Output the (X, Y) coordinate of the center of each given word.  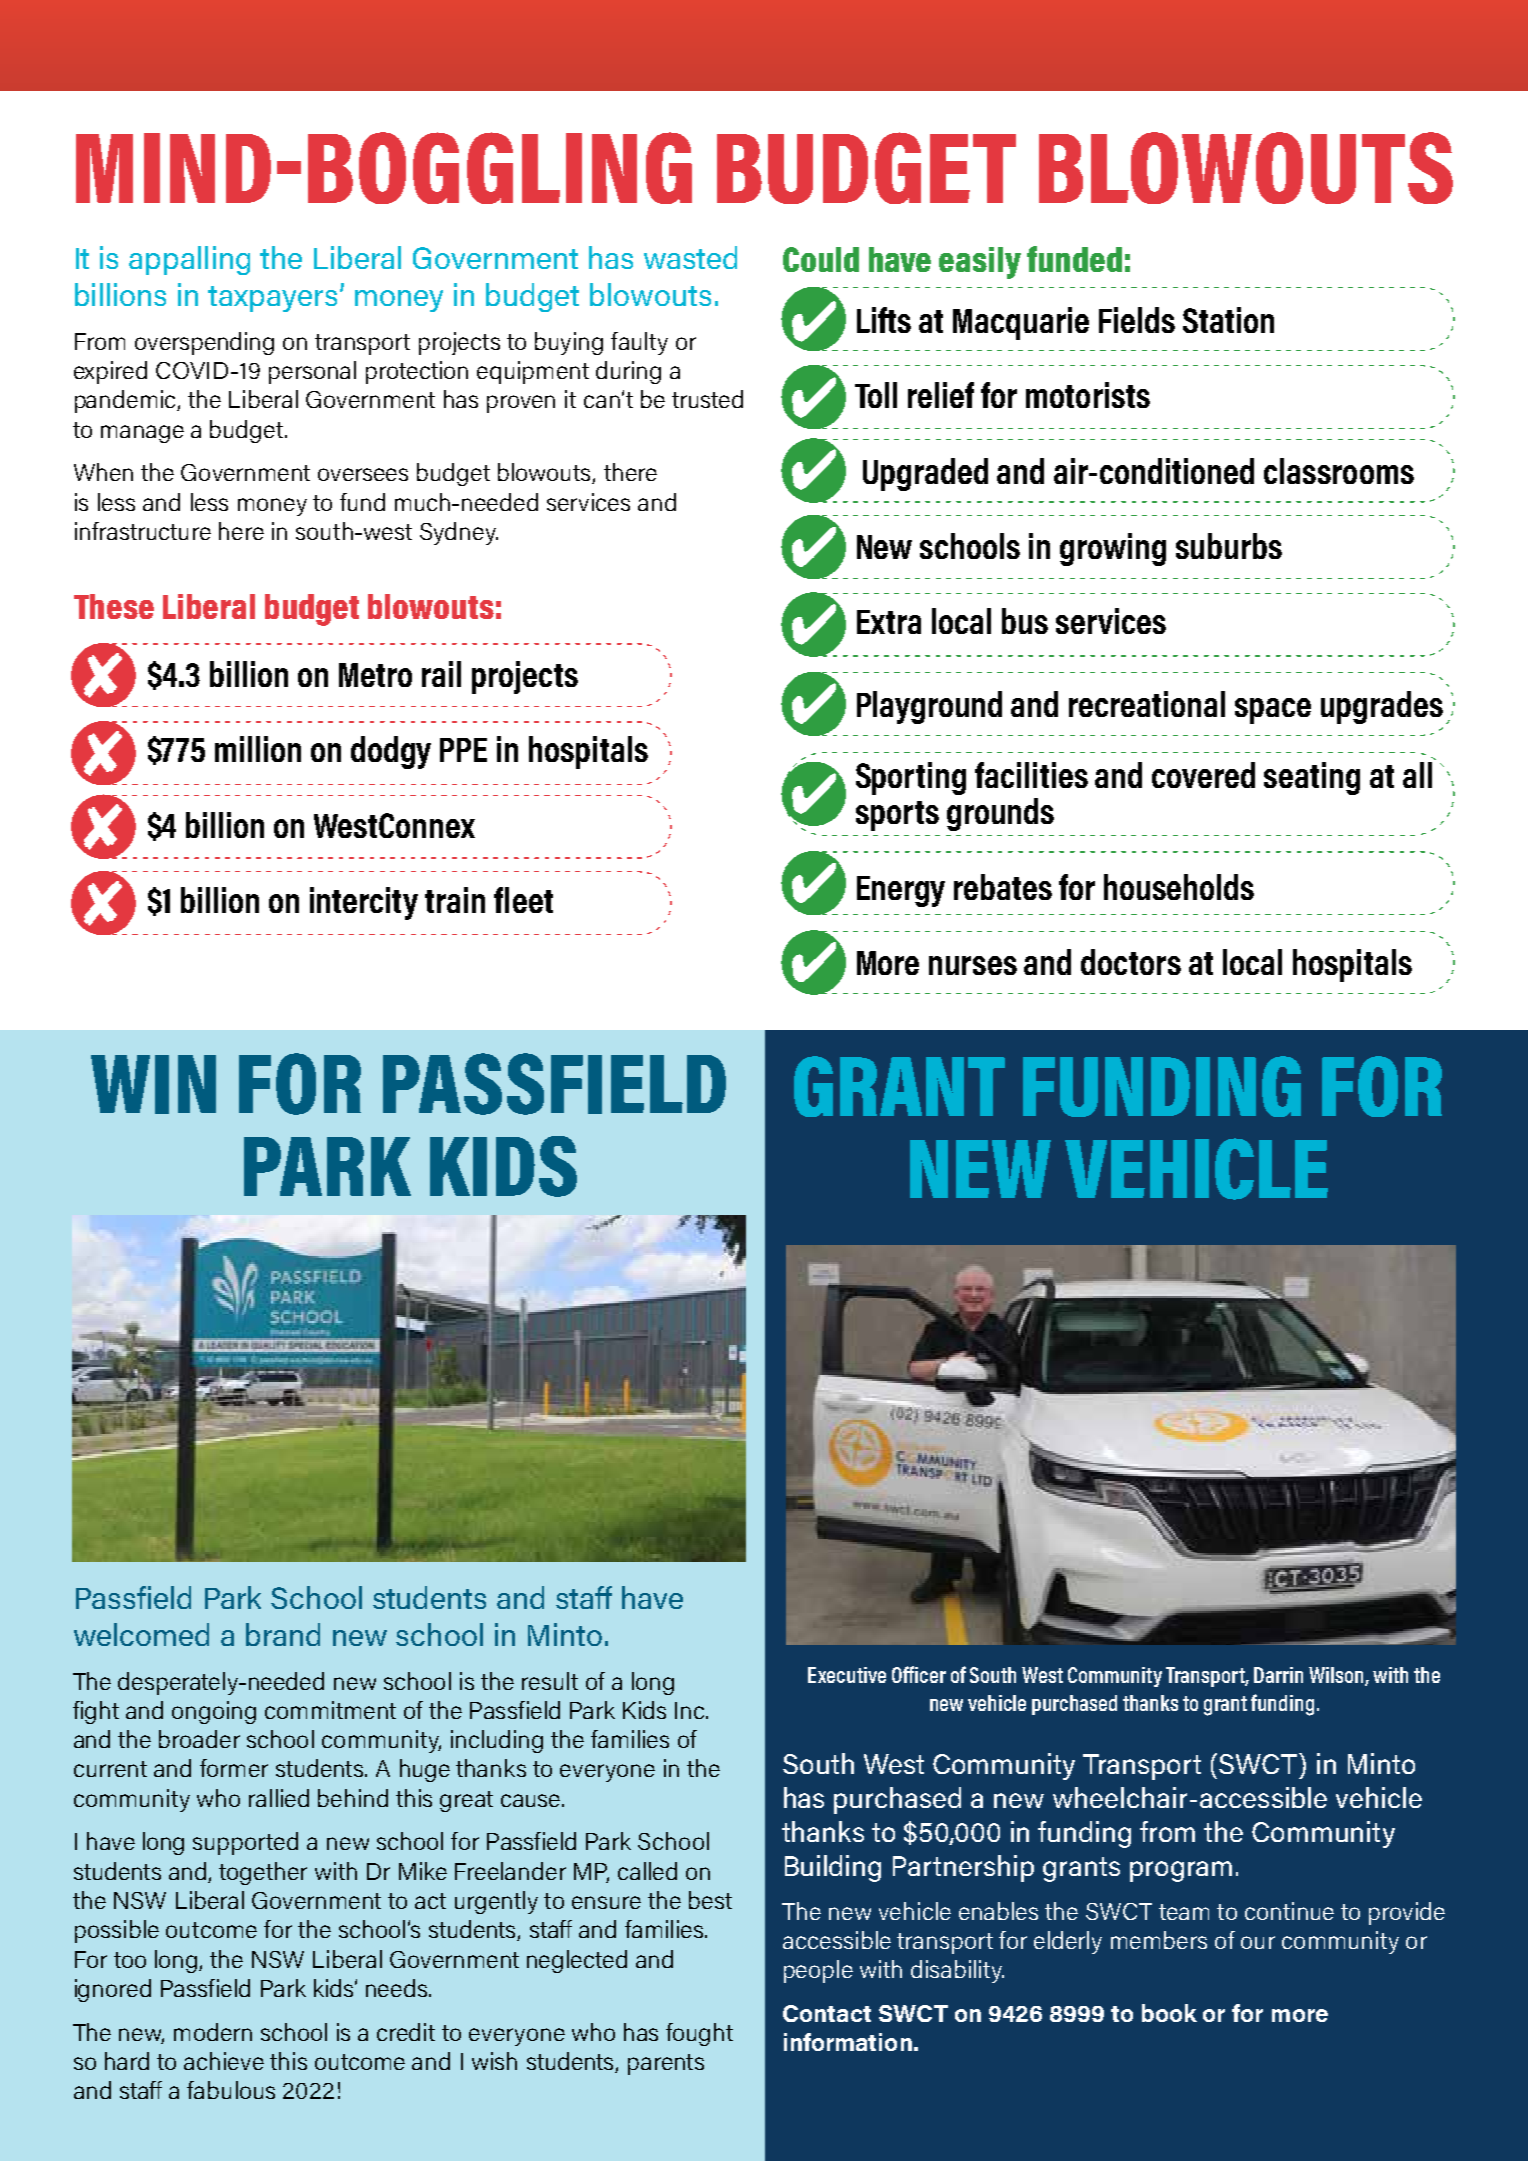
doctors (1131, 962)
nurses (973, 965)
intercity (364, 903)
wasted (690, 257)
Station (1228, 320)
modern (213, 2032)
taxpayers (272, 299)
